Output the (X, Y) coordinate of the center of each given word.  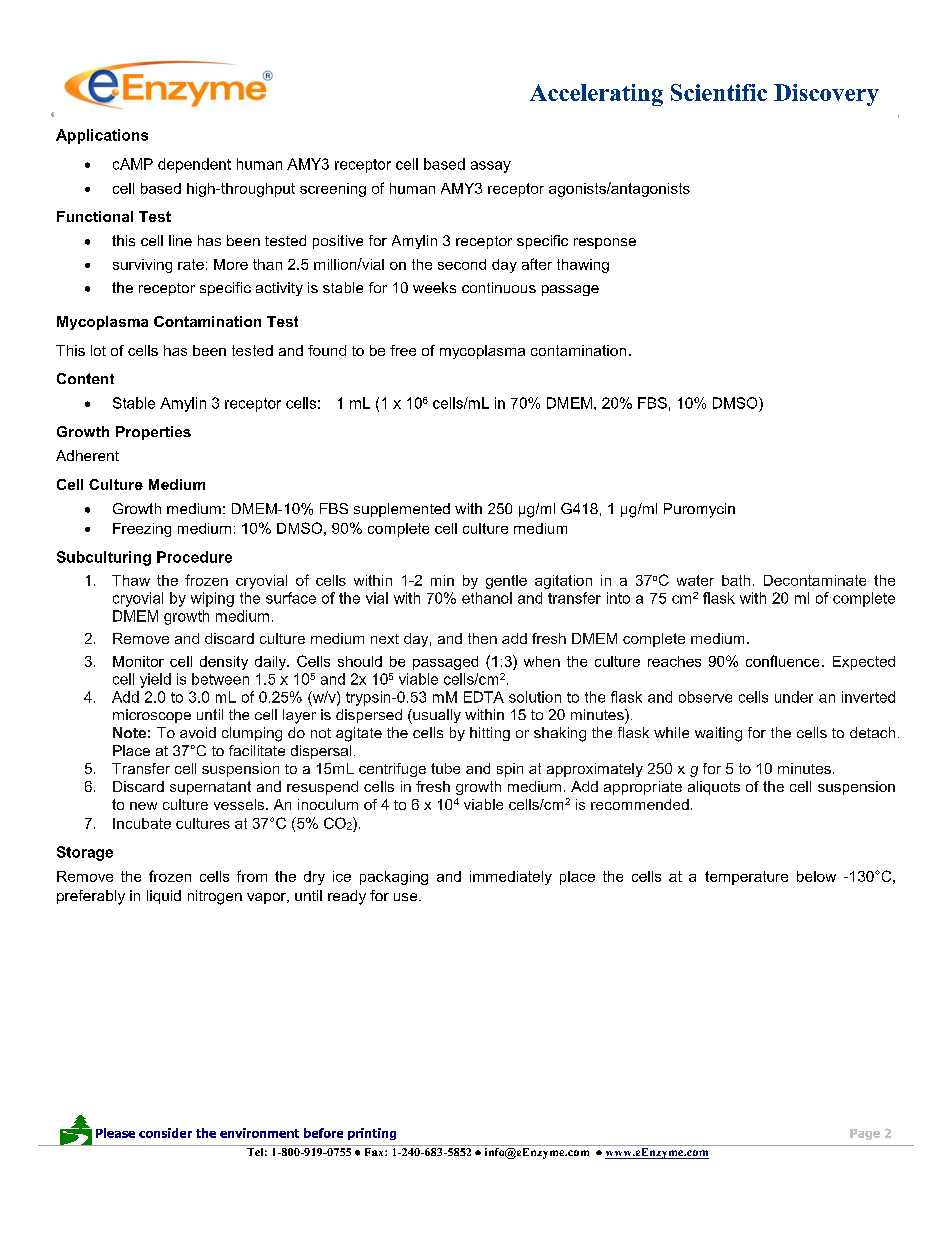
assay (491, 167)
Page (865, 1134)
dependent (194, 165)
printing (372, 1134)
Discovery (826, 95)
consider (165, 1133)
